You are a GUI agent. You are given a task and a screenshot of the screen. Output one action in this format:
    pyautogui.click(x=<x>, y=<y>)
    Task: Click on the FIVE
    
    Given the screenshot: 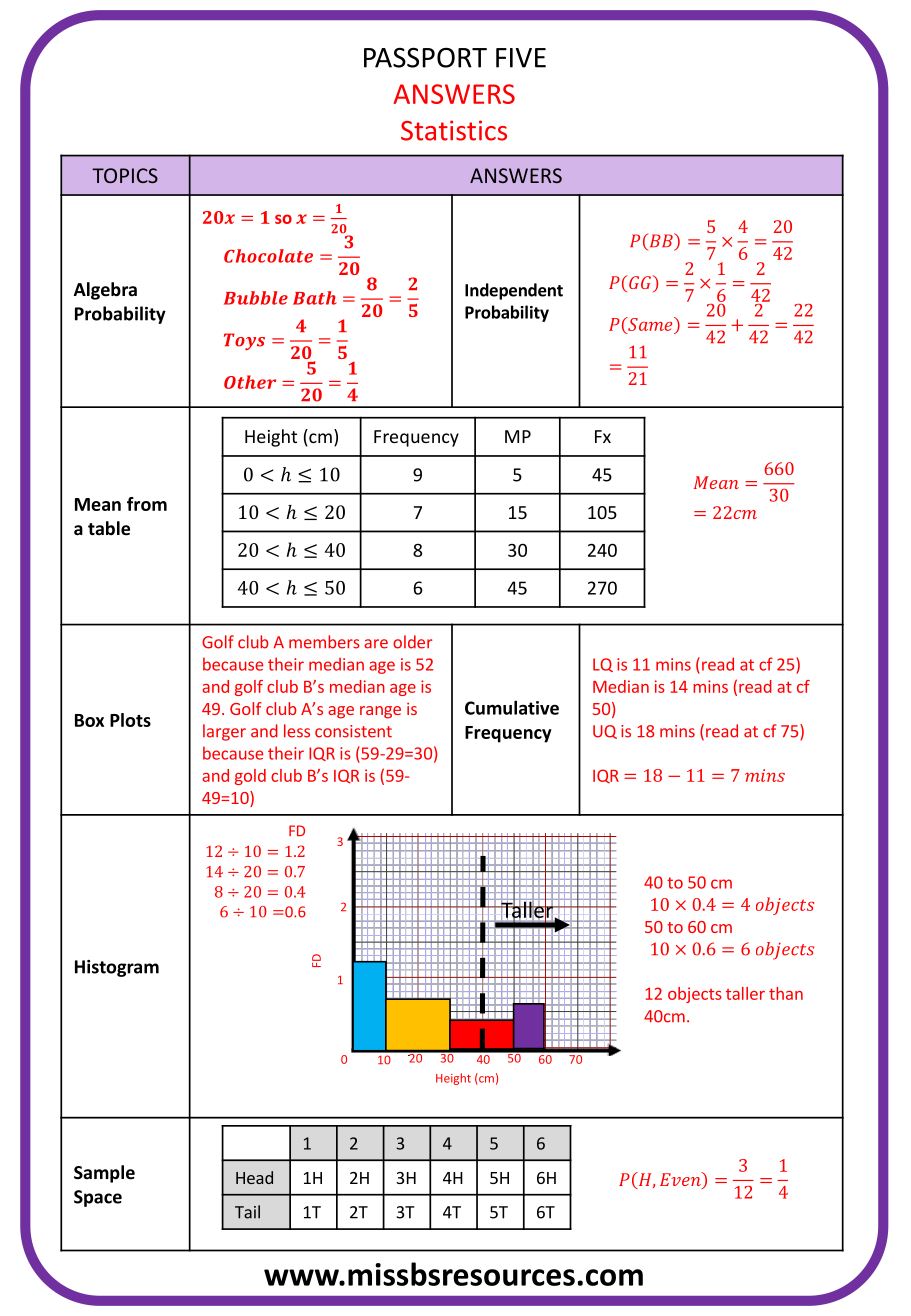 What is the action you would take?
    pyautogui.click(x=521, y=58)
